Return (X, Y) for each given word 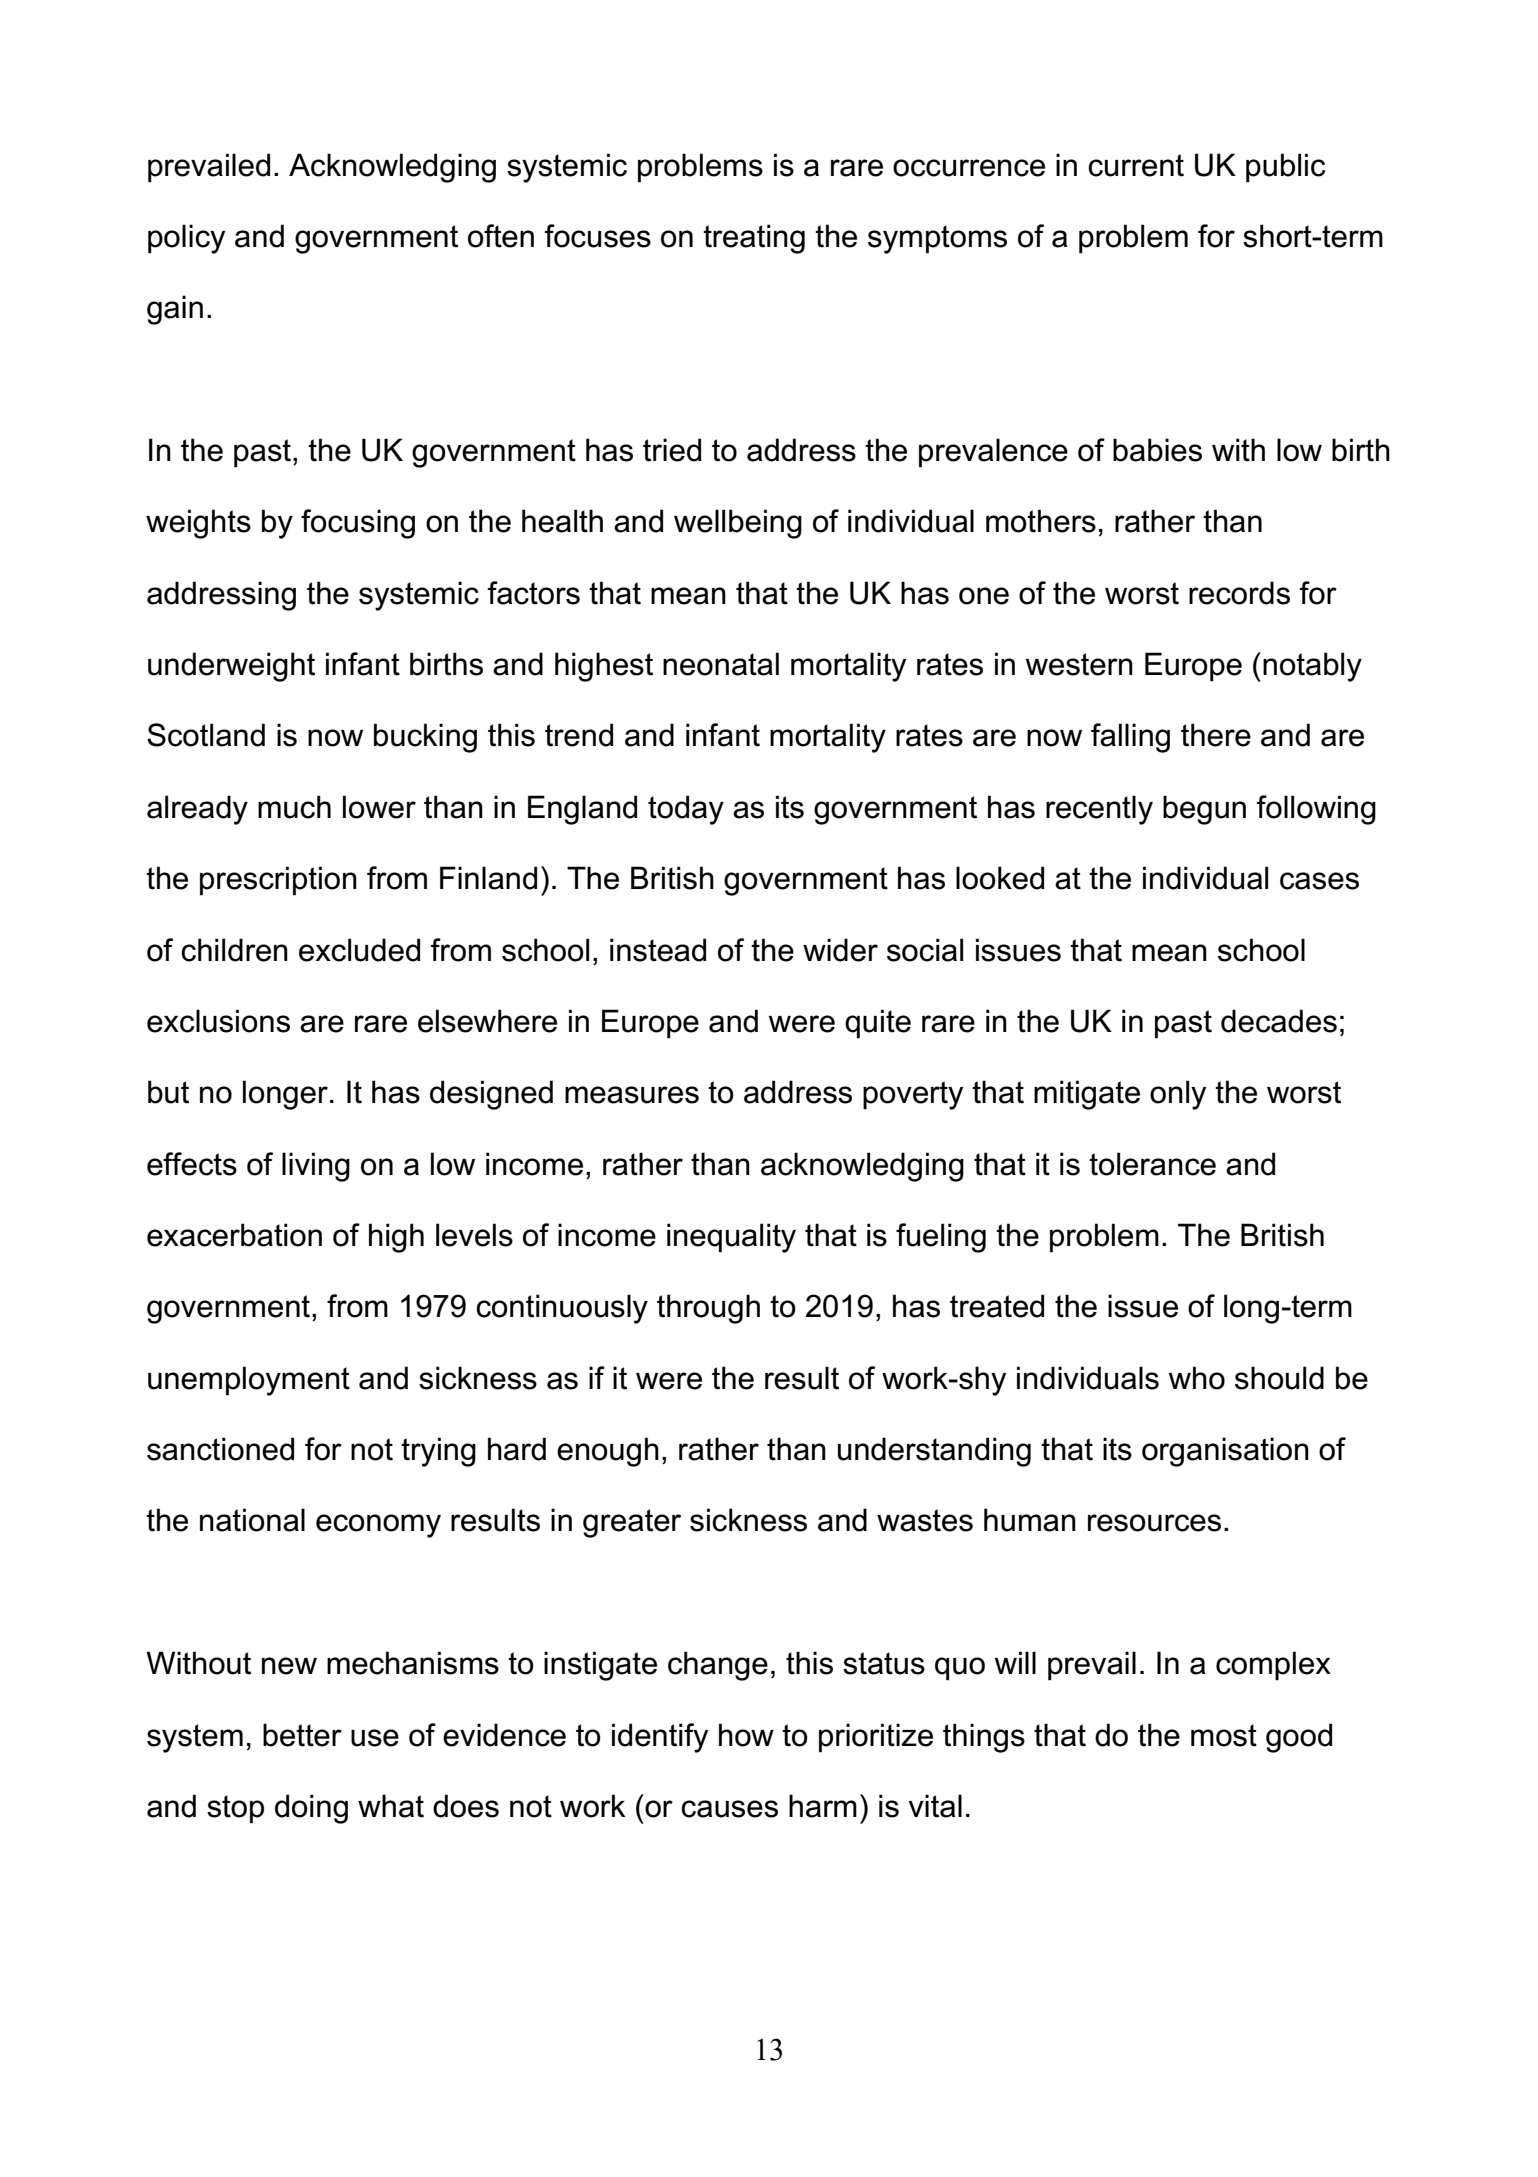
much (294, 807)
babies (1157, 450)
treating (754, 239)
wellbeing (738, 524)
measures (632, 1095)
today (686, 810)
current (1136, 165)
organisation (1225, 1452)
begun (1204, 810)
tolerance (1152, 1164)
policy (186, 239)
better (302, 1735)
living (316, 1167)
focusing (358, 524)
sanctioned (220, 1449)
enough (608, 1452)
